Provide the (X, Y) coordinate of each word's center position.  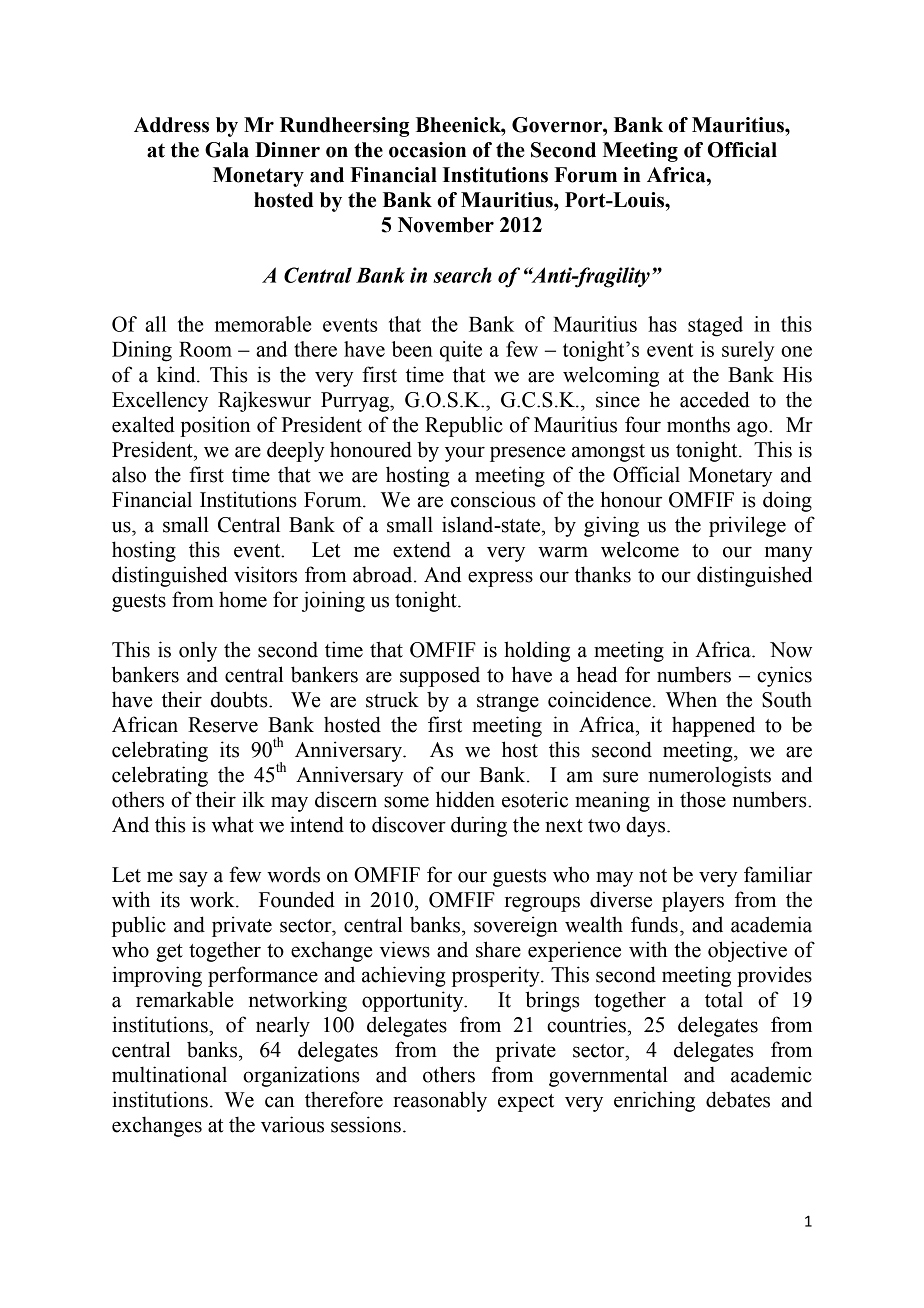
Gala (227, 150)
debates (738, 1099)
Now (791, 650)
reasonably (440, 1101)
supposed (440, 677)
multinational (169, 1074)
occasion (427, 150)
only (198, 652)
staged (715, 326)
